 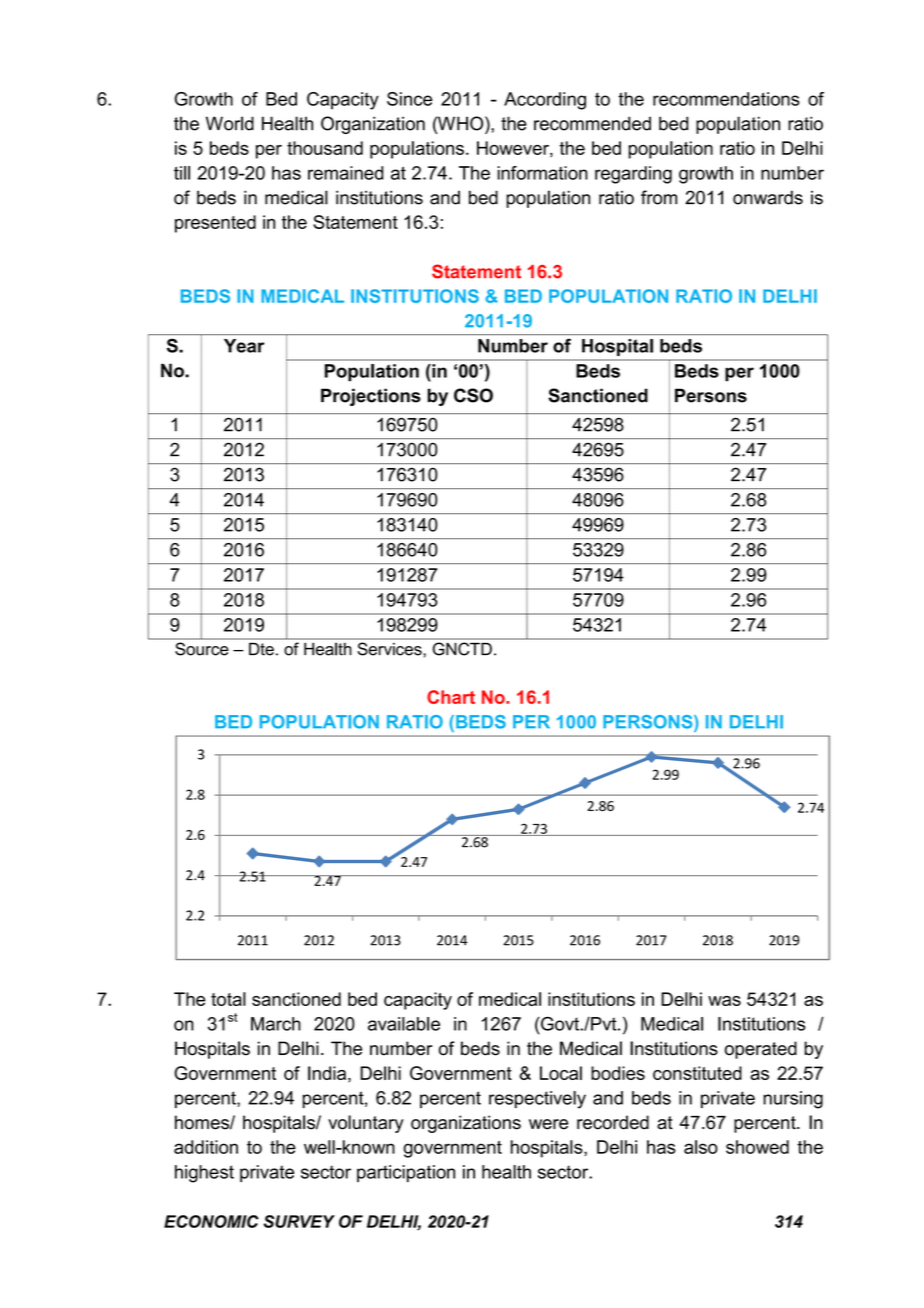 I want to click on total, so click(x=228, y=999).
